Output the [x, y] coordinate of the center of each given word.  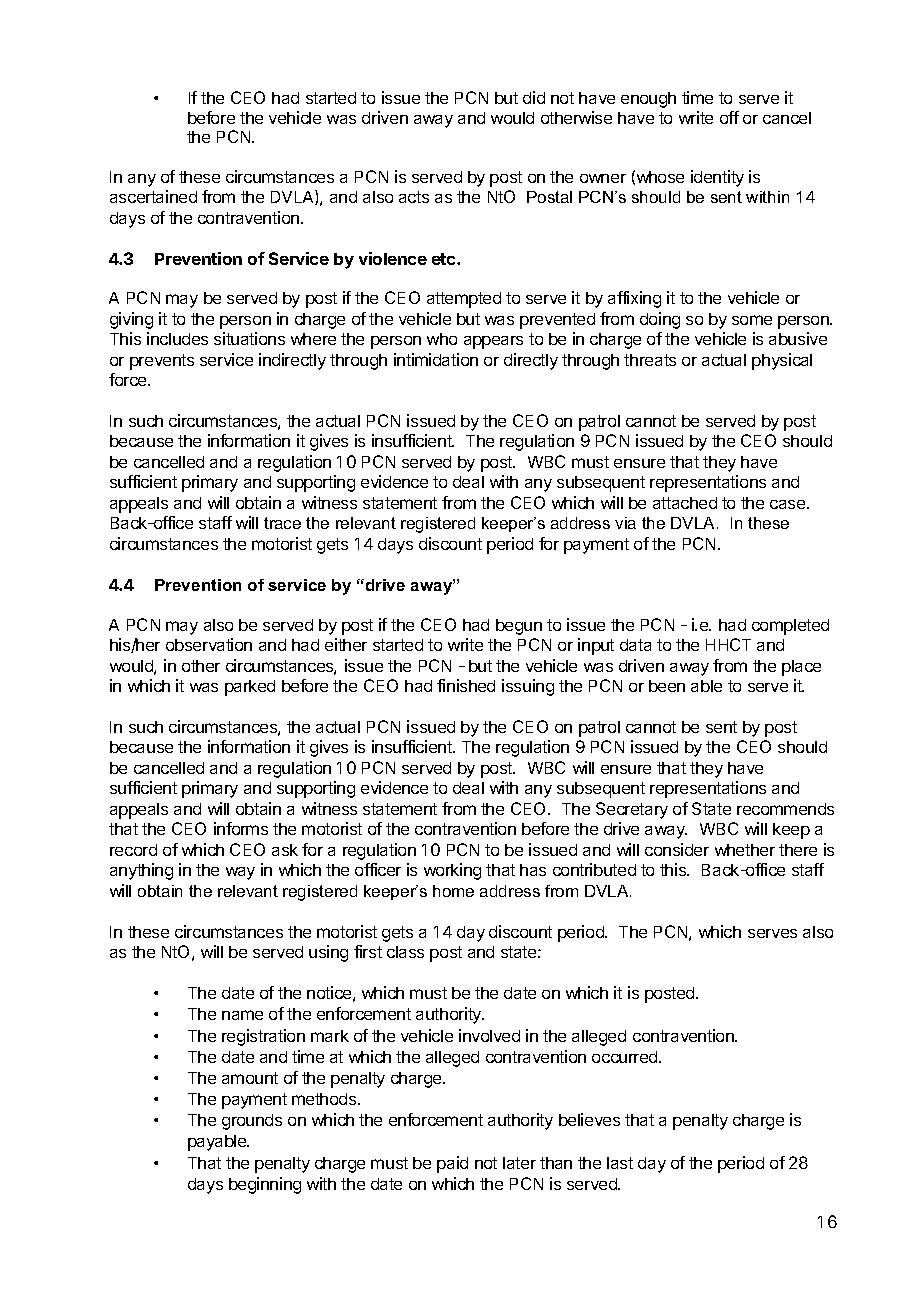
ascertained [153, 196]
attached [685, 503]
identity [717, 178]
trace [282, 523]
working [452, 871]
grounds [252, 1122]
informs [241, 828]
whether [745, 850]
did [534, 97]
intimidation [436, 359]
